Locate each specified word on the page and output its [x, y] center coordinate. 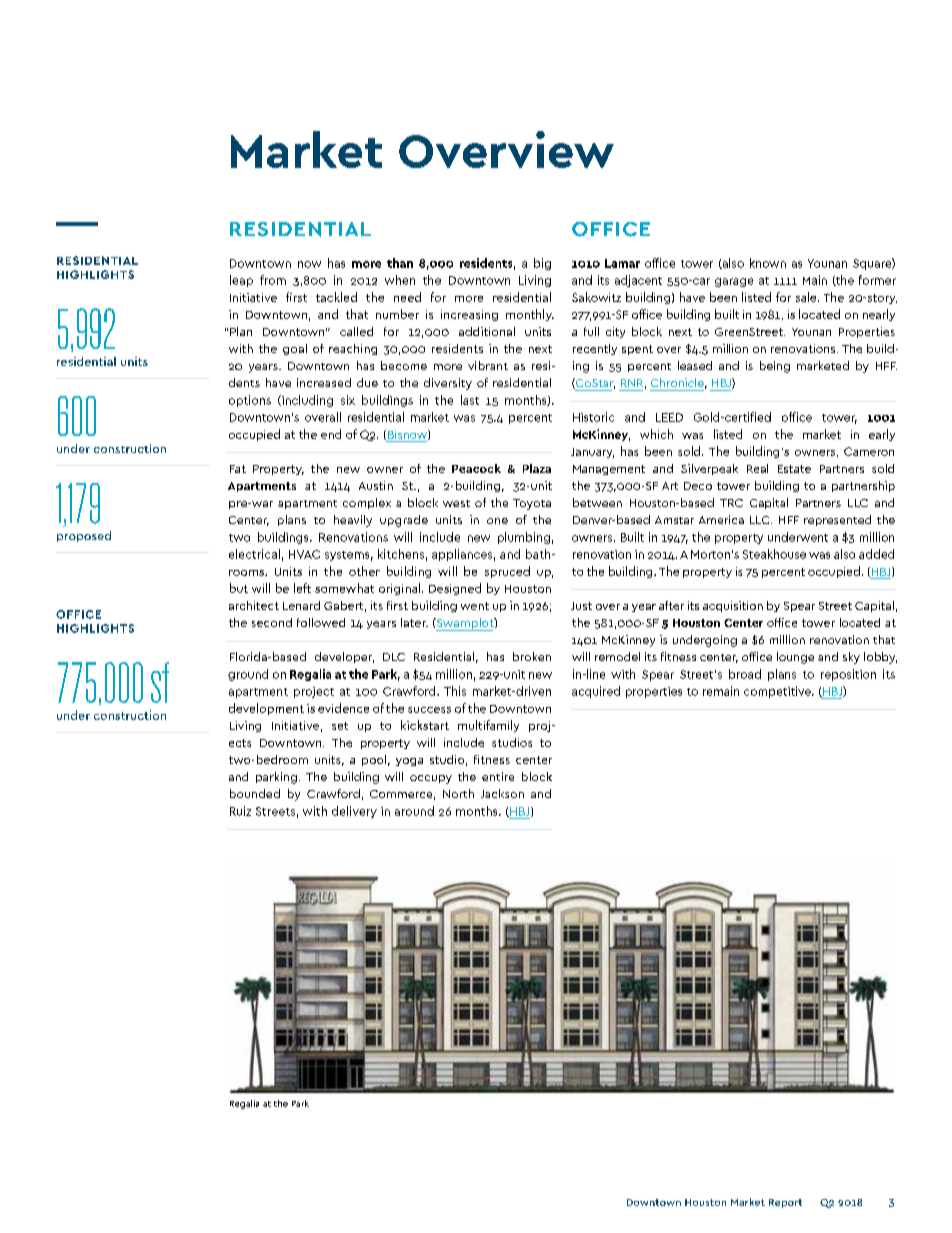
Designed [455, 589]
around [414, 811]
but [239, 588]
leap [241, 281]
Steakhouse [774, 554]
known [768, 263]
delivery [354, 812]
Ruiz [240, 811]
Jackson [502, 793]
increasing [469, 315]
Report [785, 1203]
